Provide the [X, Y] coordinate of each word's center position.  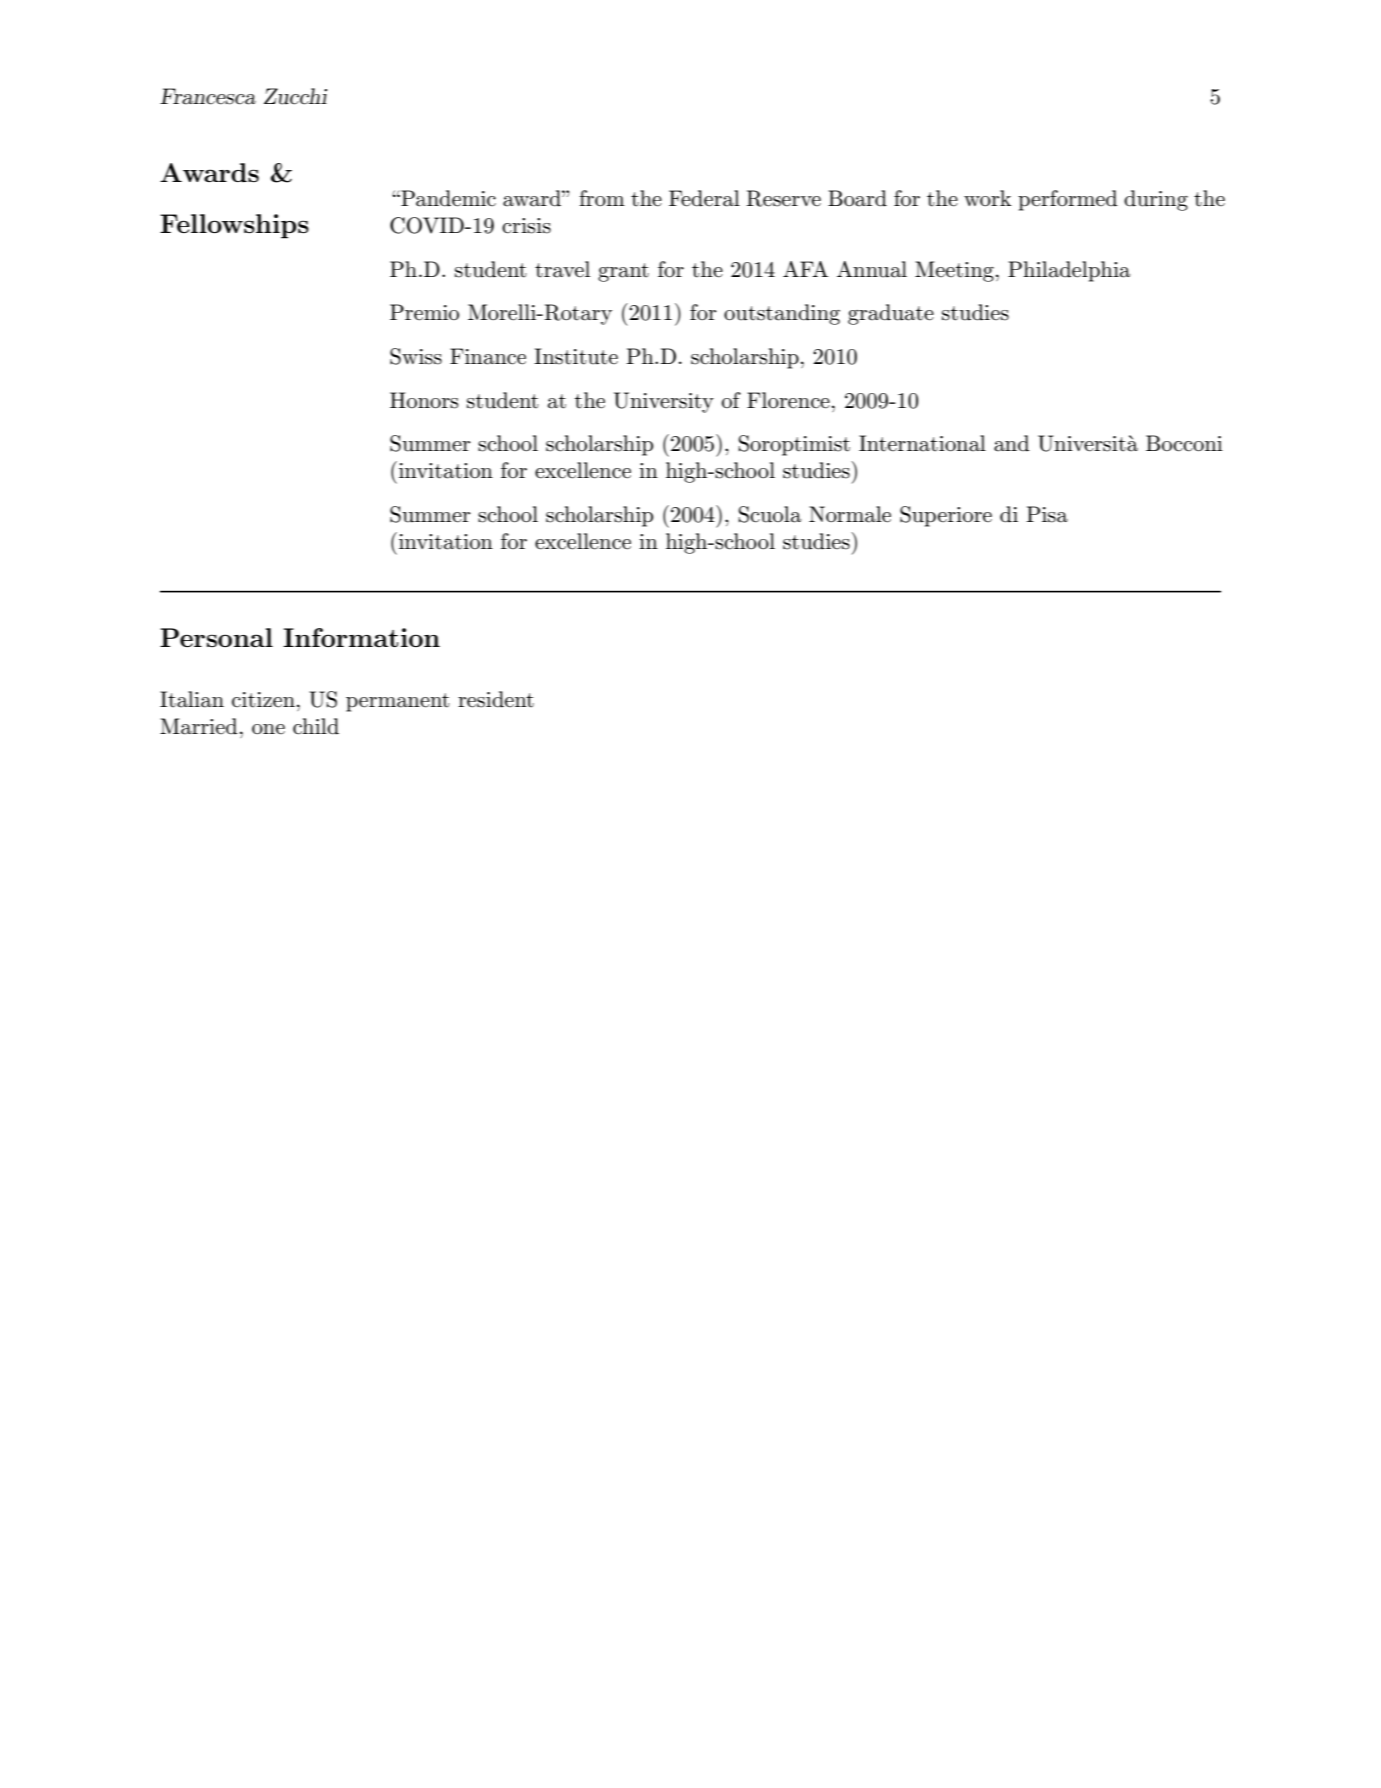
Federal [704, 198]
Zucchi [295, 96]
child [316, 726]
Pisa [1047, 514]
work [987, 198]
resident [496, 699]
